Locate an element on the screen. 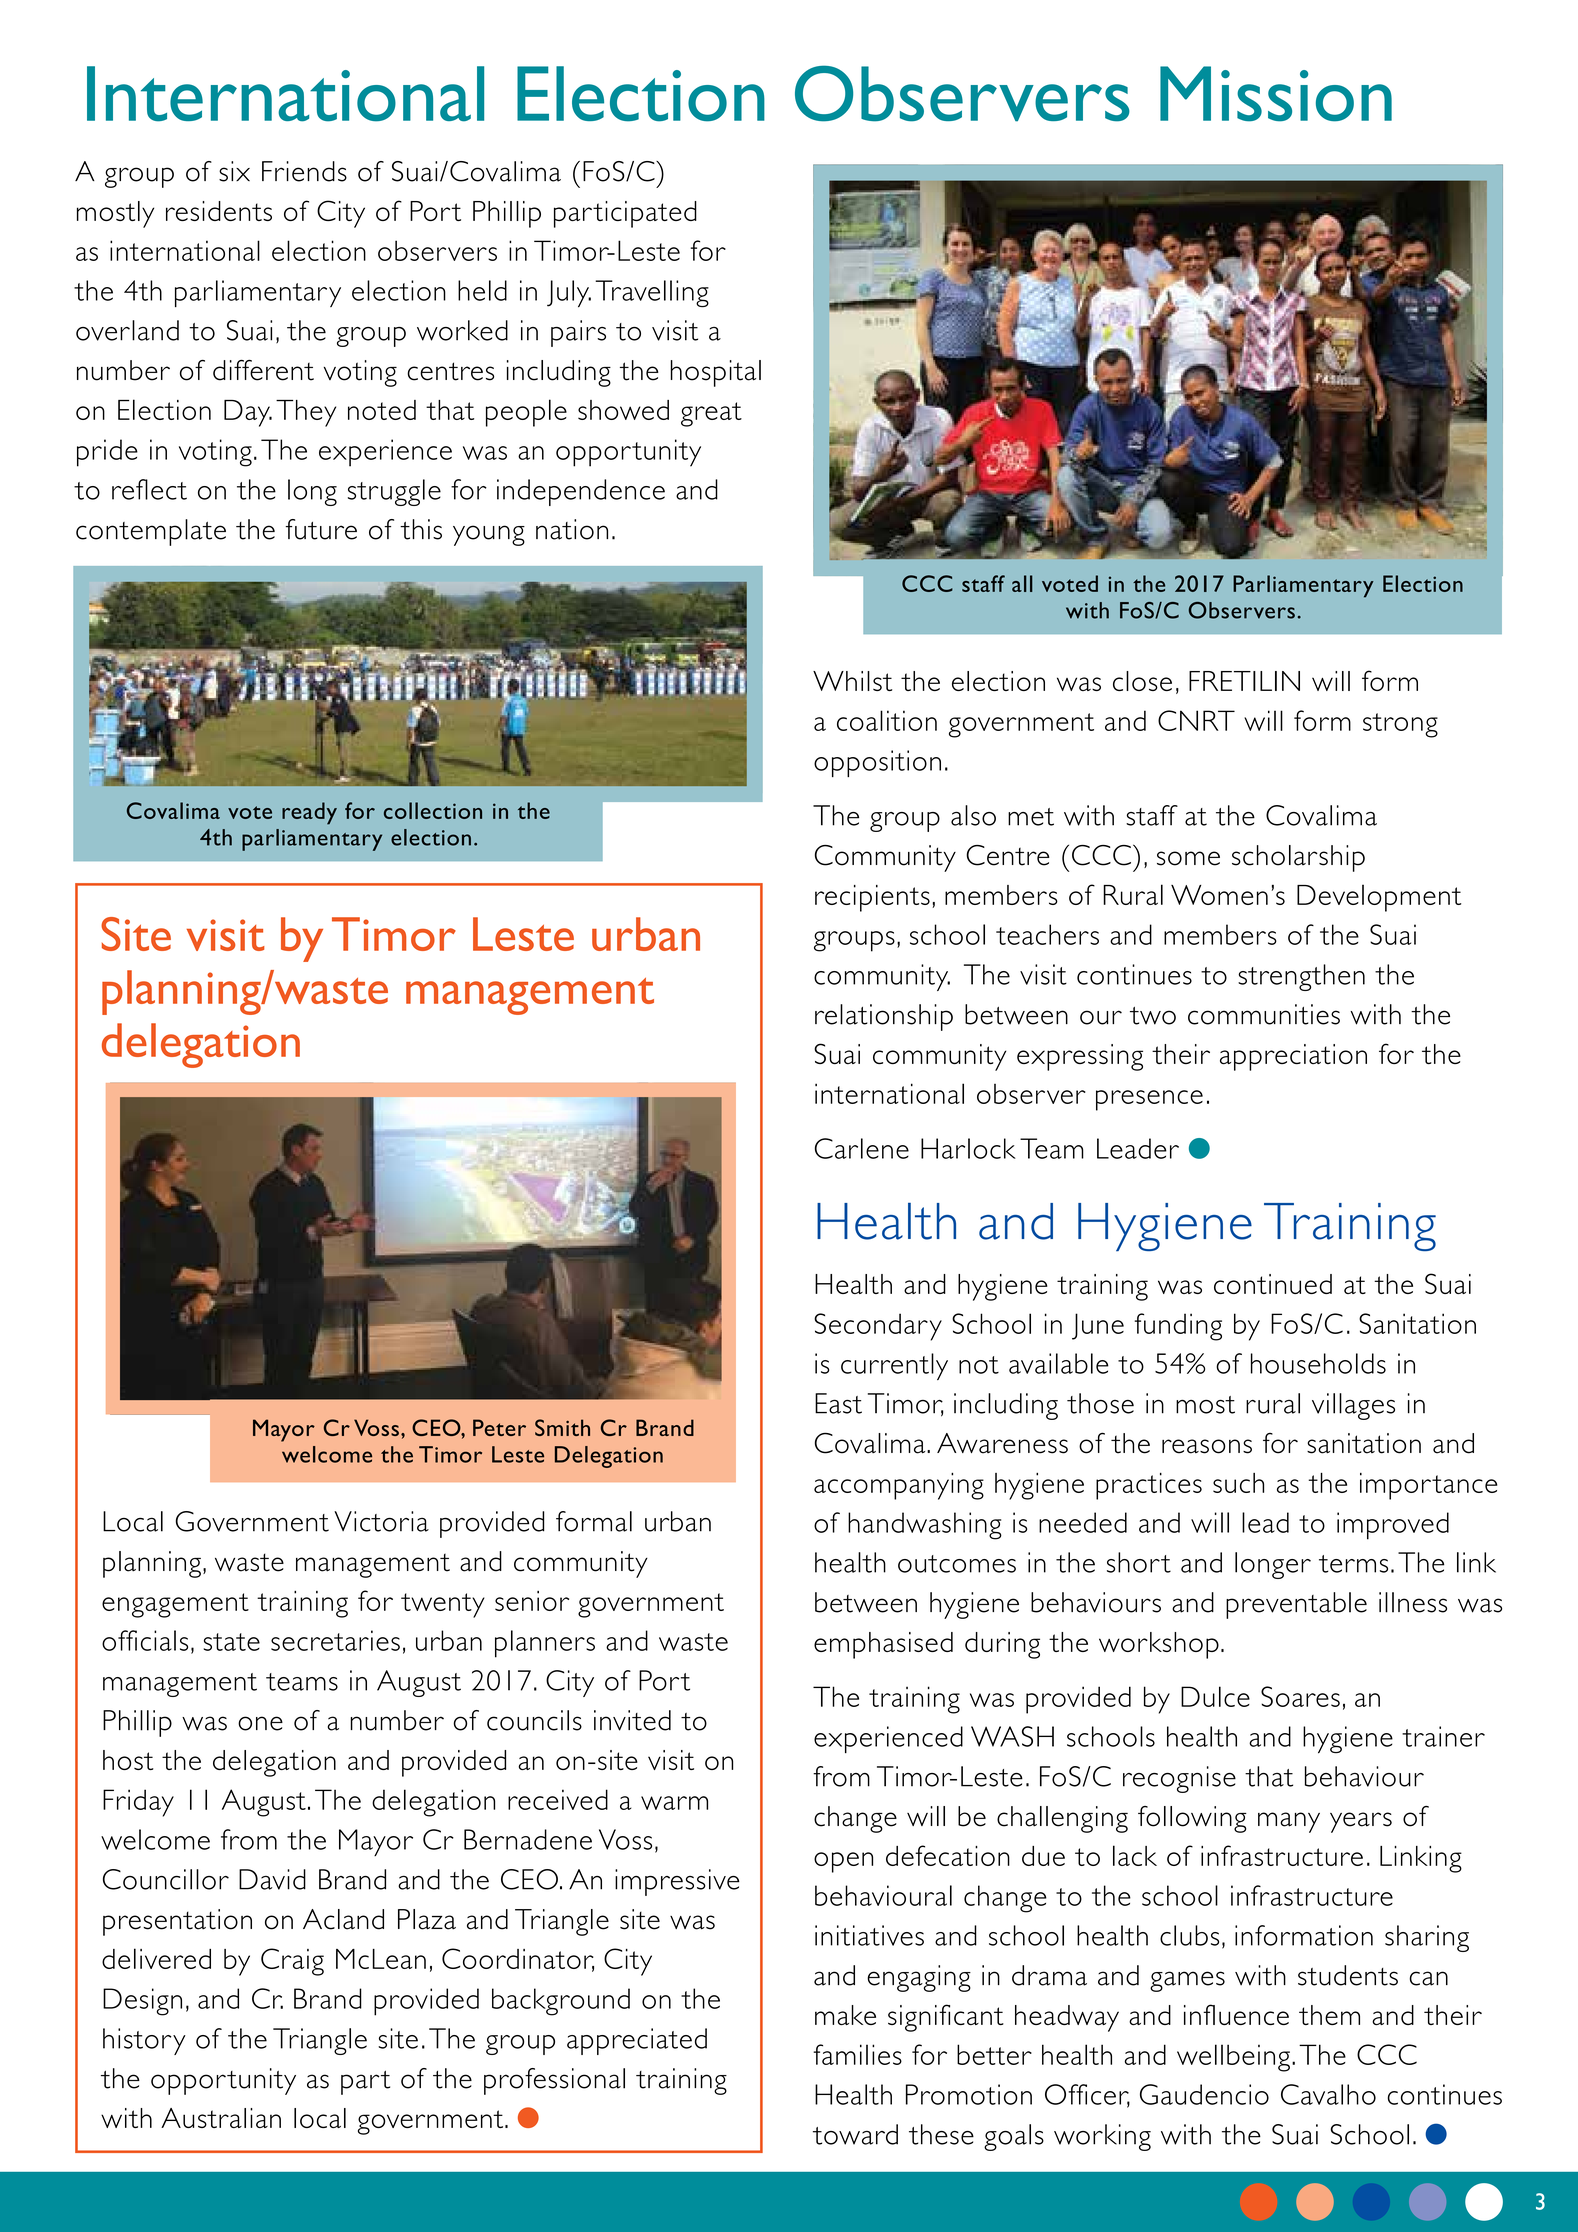 This screenshot has width=1578, height=2232. Australian is located at coordinates (221, 2118).
